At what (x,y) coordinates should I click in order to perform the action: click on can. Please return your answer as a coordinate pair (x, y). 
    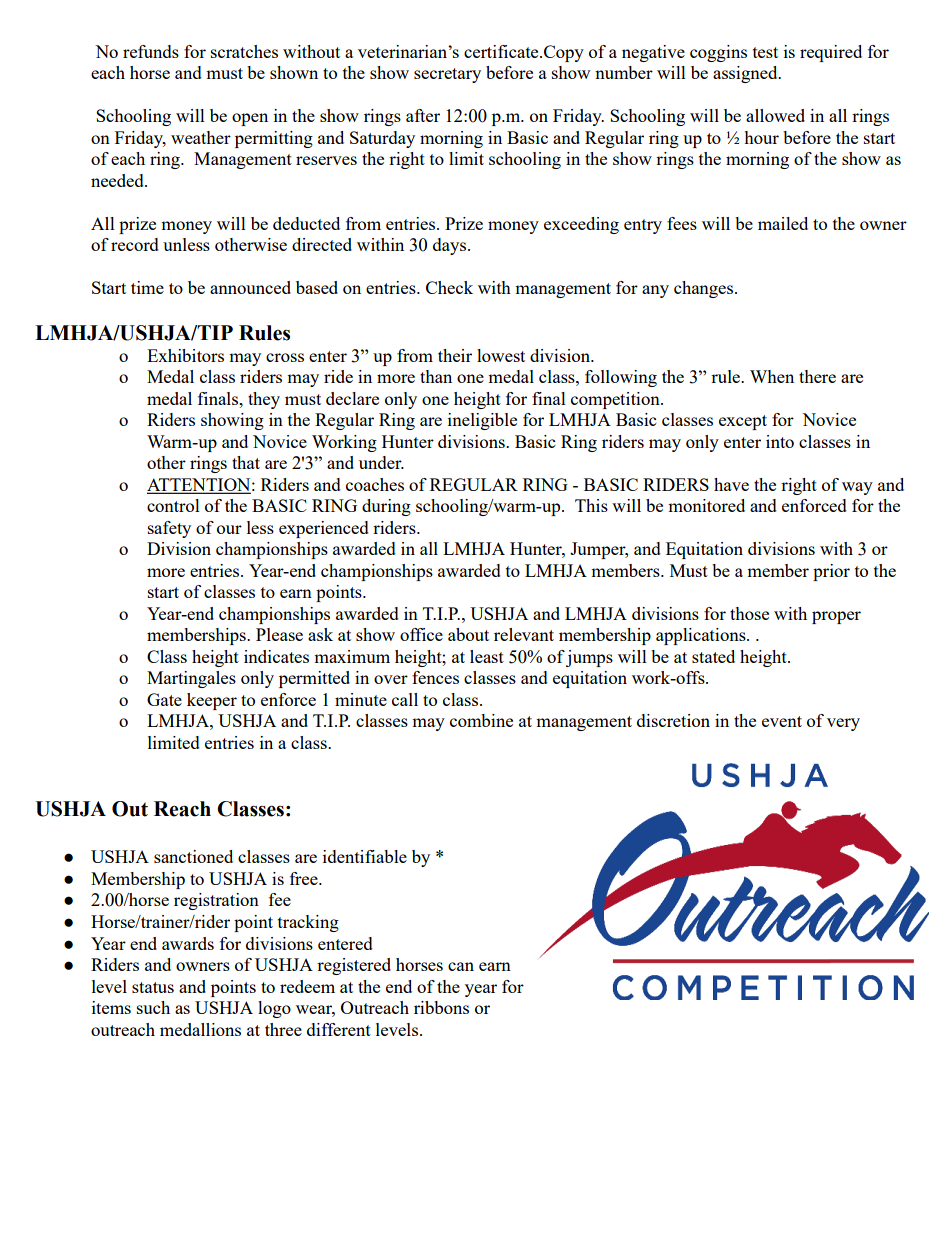
    Looking at the image, I should click on (461, 966).
